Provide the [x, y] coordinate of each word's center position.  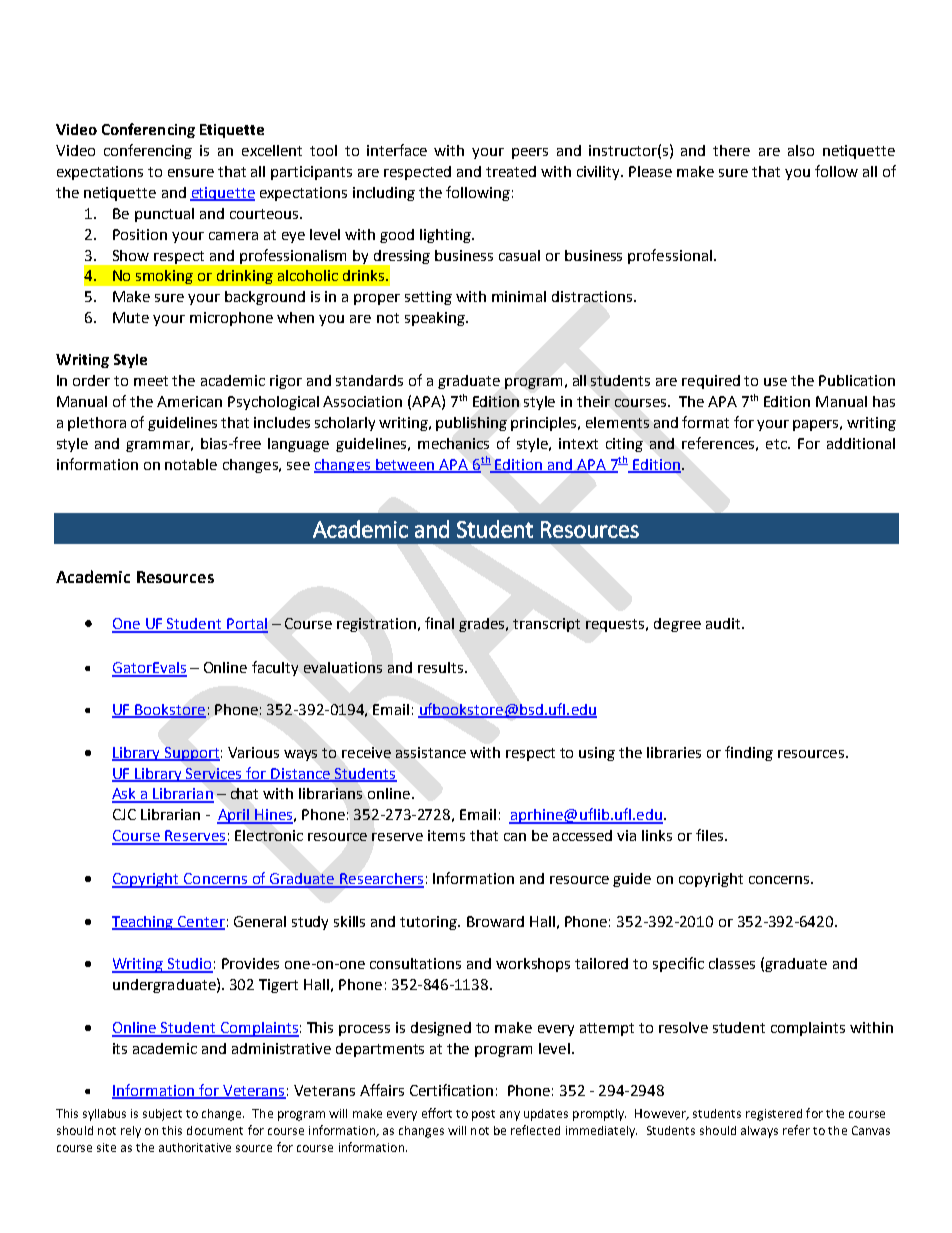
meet [151, 381]
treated [511, 171]
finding [749, 753]
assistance [431, 752]
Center [200, 922]
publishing [471, 424]
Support [191, 754]
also [801, 150]
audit [724, 623]
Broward [495, 921]
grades [483, 625]
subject [162, 1115]
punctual [164, 215]
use [775, 382]
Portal [246, 625]
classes [732, 963]
